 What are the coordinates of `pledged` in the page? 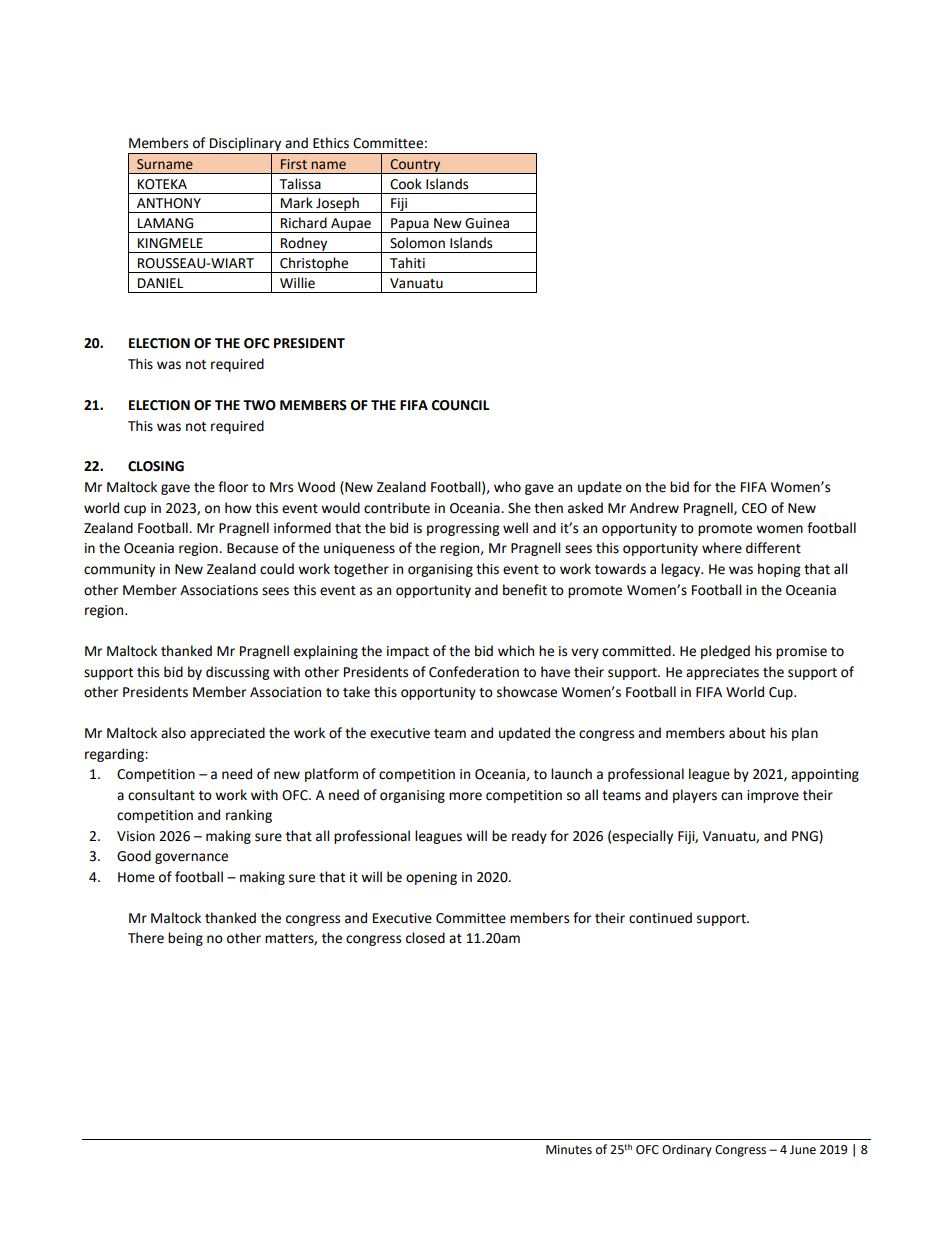 It's located at (725, 652).
